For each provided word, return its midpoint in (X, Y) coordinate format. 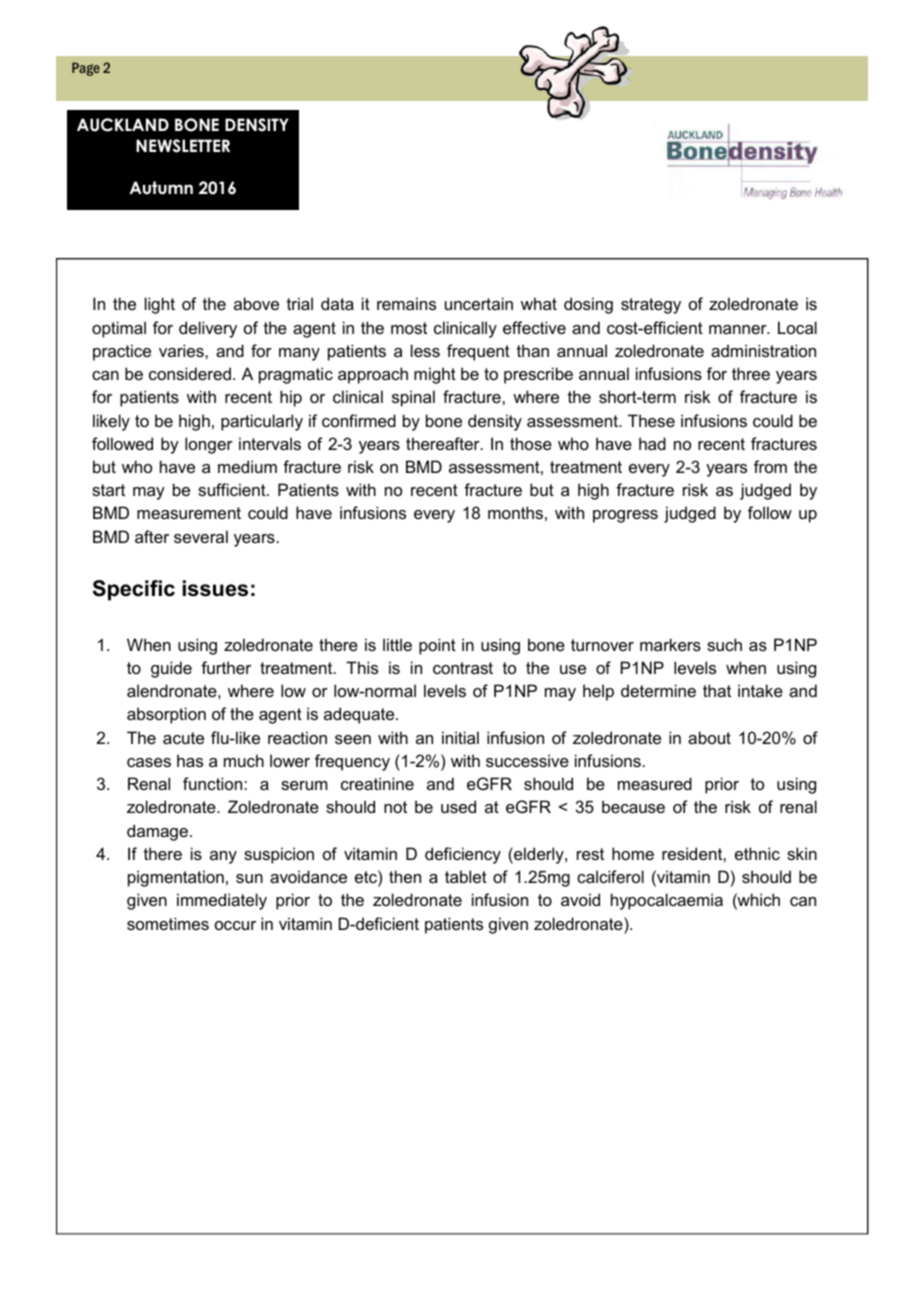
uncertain (479, 303)
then (405, 876)
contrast (463, 668)
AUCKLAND (123, 125)
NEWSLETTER (183, 146)
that (717, 690)
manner (739, 329)
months (515, 512)
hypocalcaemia (667, 901)
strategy (651, 306)
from (770, 466)
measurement (189, 513)
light (160, 305)
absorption (166, 715)
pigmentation (176, 878)
